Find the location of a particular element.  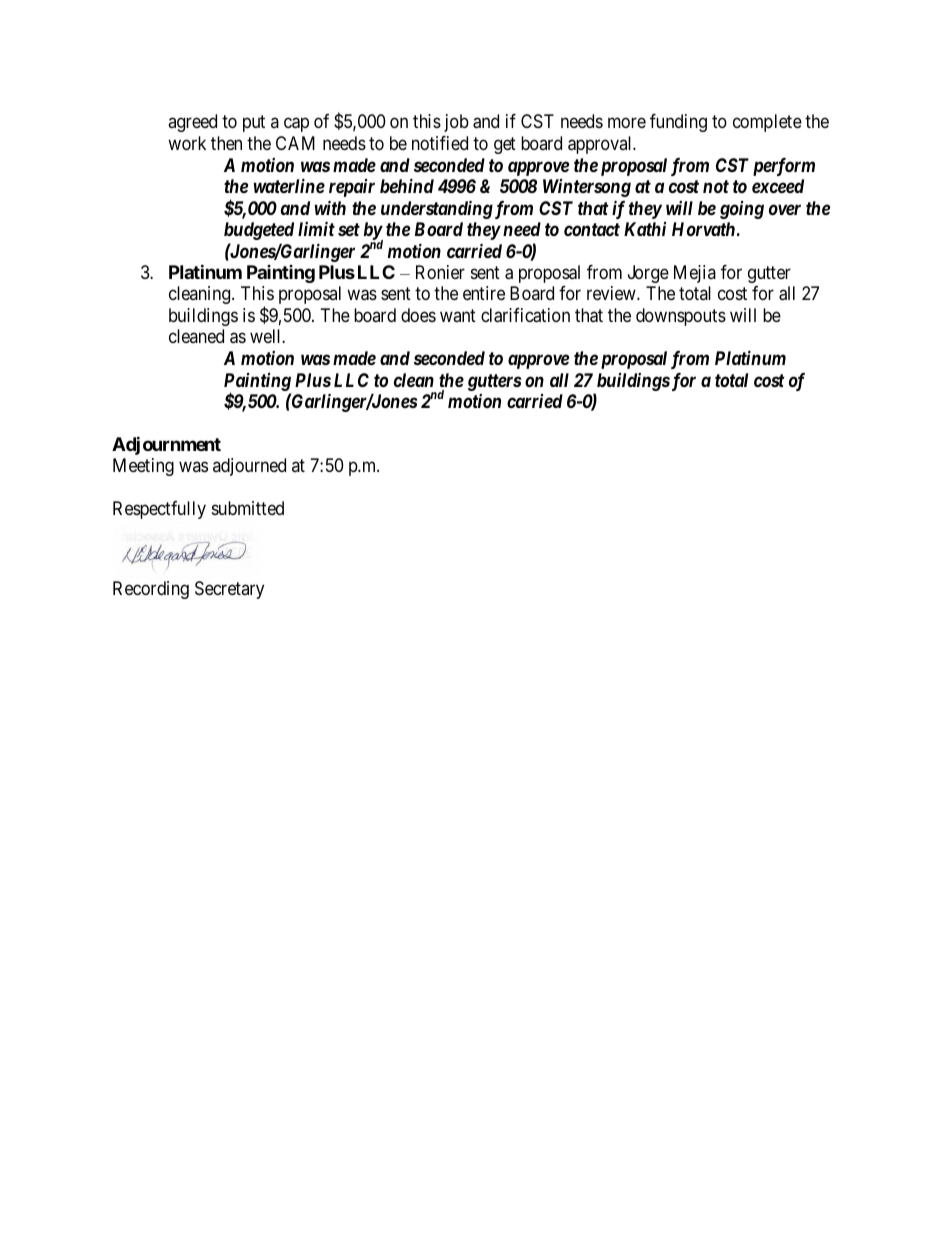

notified is located at coordinates (440, 143).
